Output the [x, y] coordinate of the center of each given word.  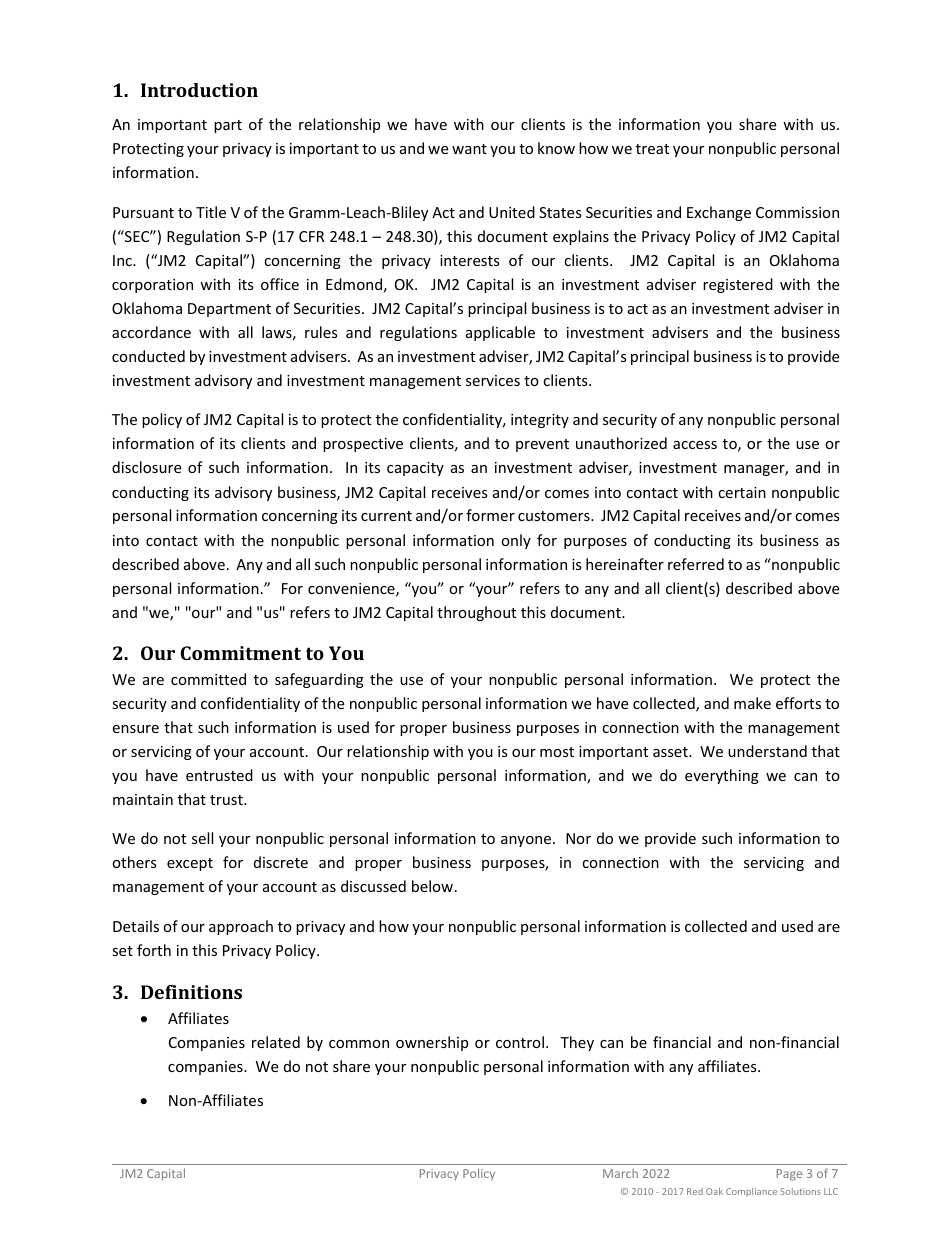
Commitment [240, 653]
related [276, 1042]
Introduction [199, 90]
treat [652, 149]
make [752, 703]
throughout [476, 613]
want [469, 149]
